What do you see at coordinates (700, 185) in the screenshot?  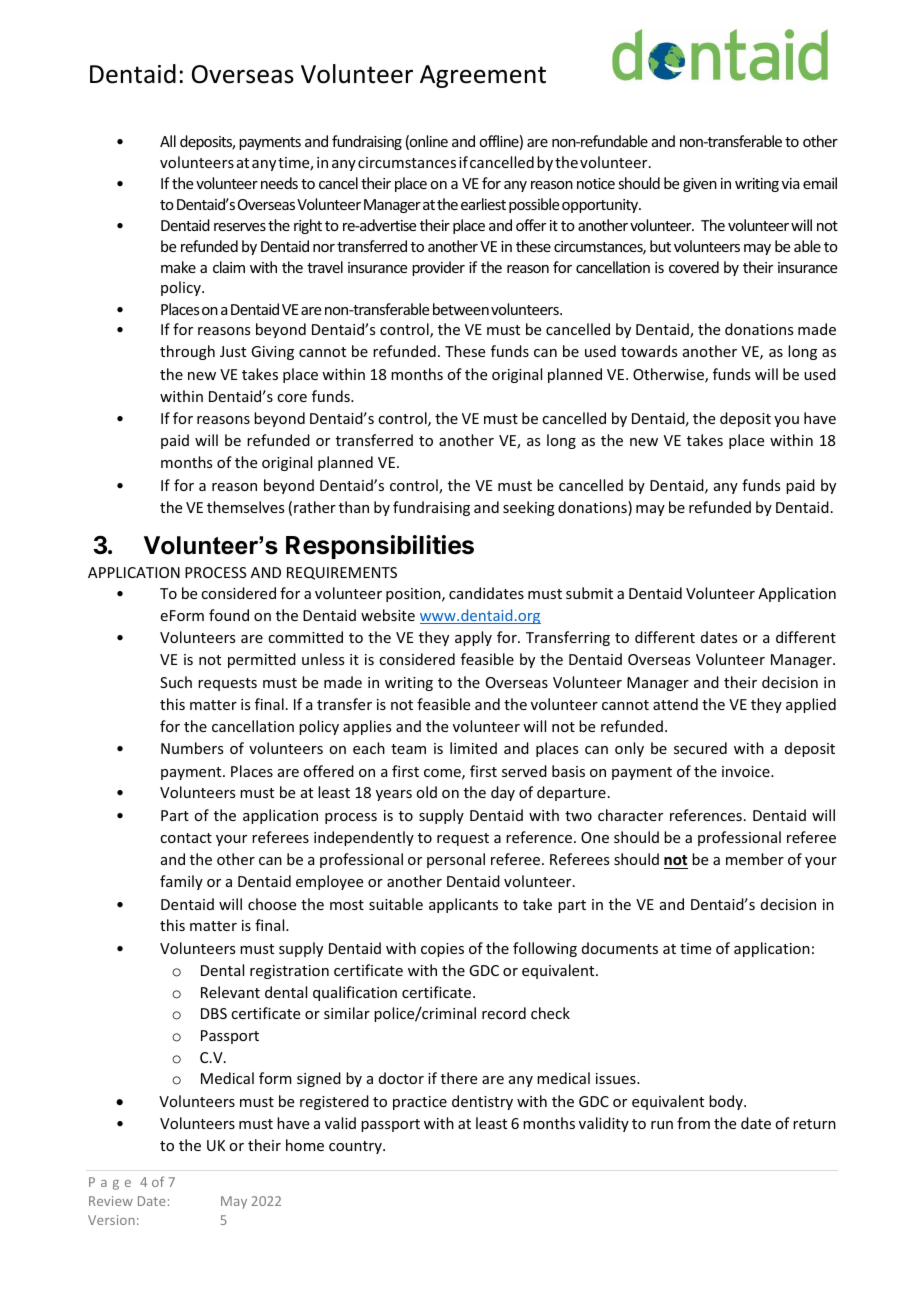 I see `given` at bounding box center [700, 185].
